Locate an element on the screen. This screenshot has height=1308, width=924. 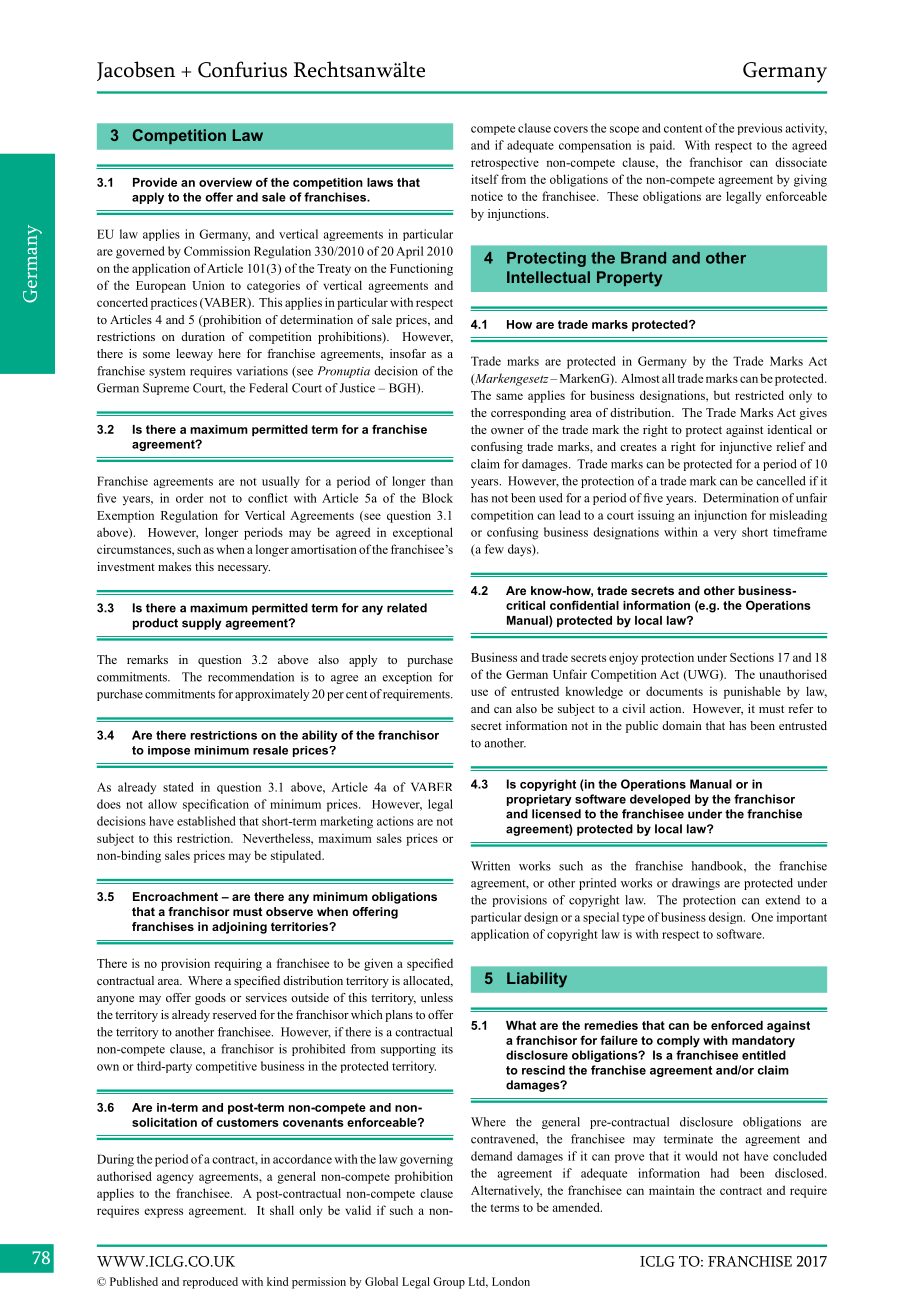
had is located at coordinates (720, 1173).
